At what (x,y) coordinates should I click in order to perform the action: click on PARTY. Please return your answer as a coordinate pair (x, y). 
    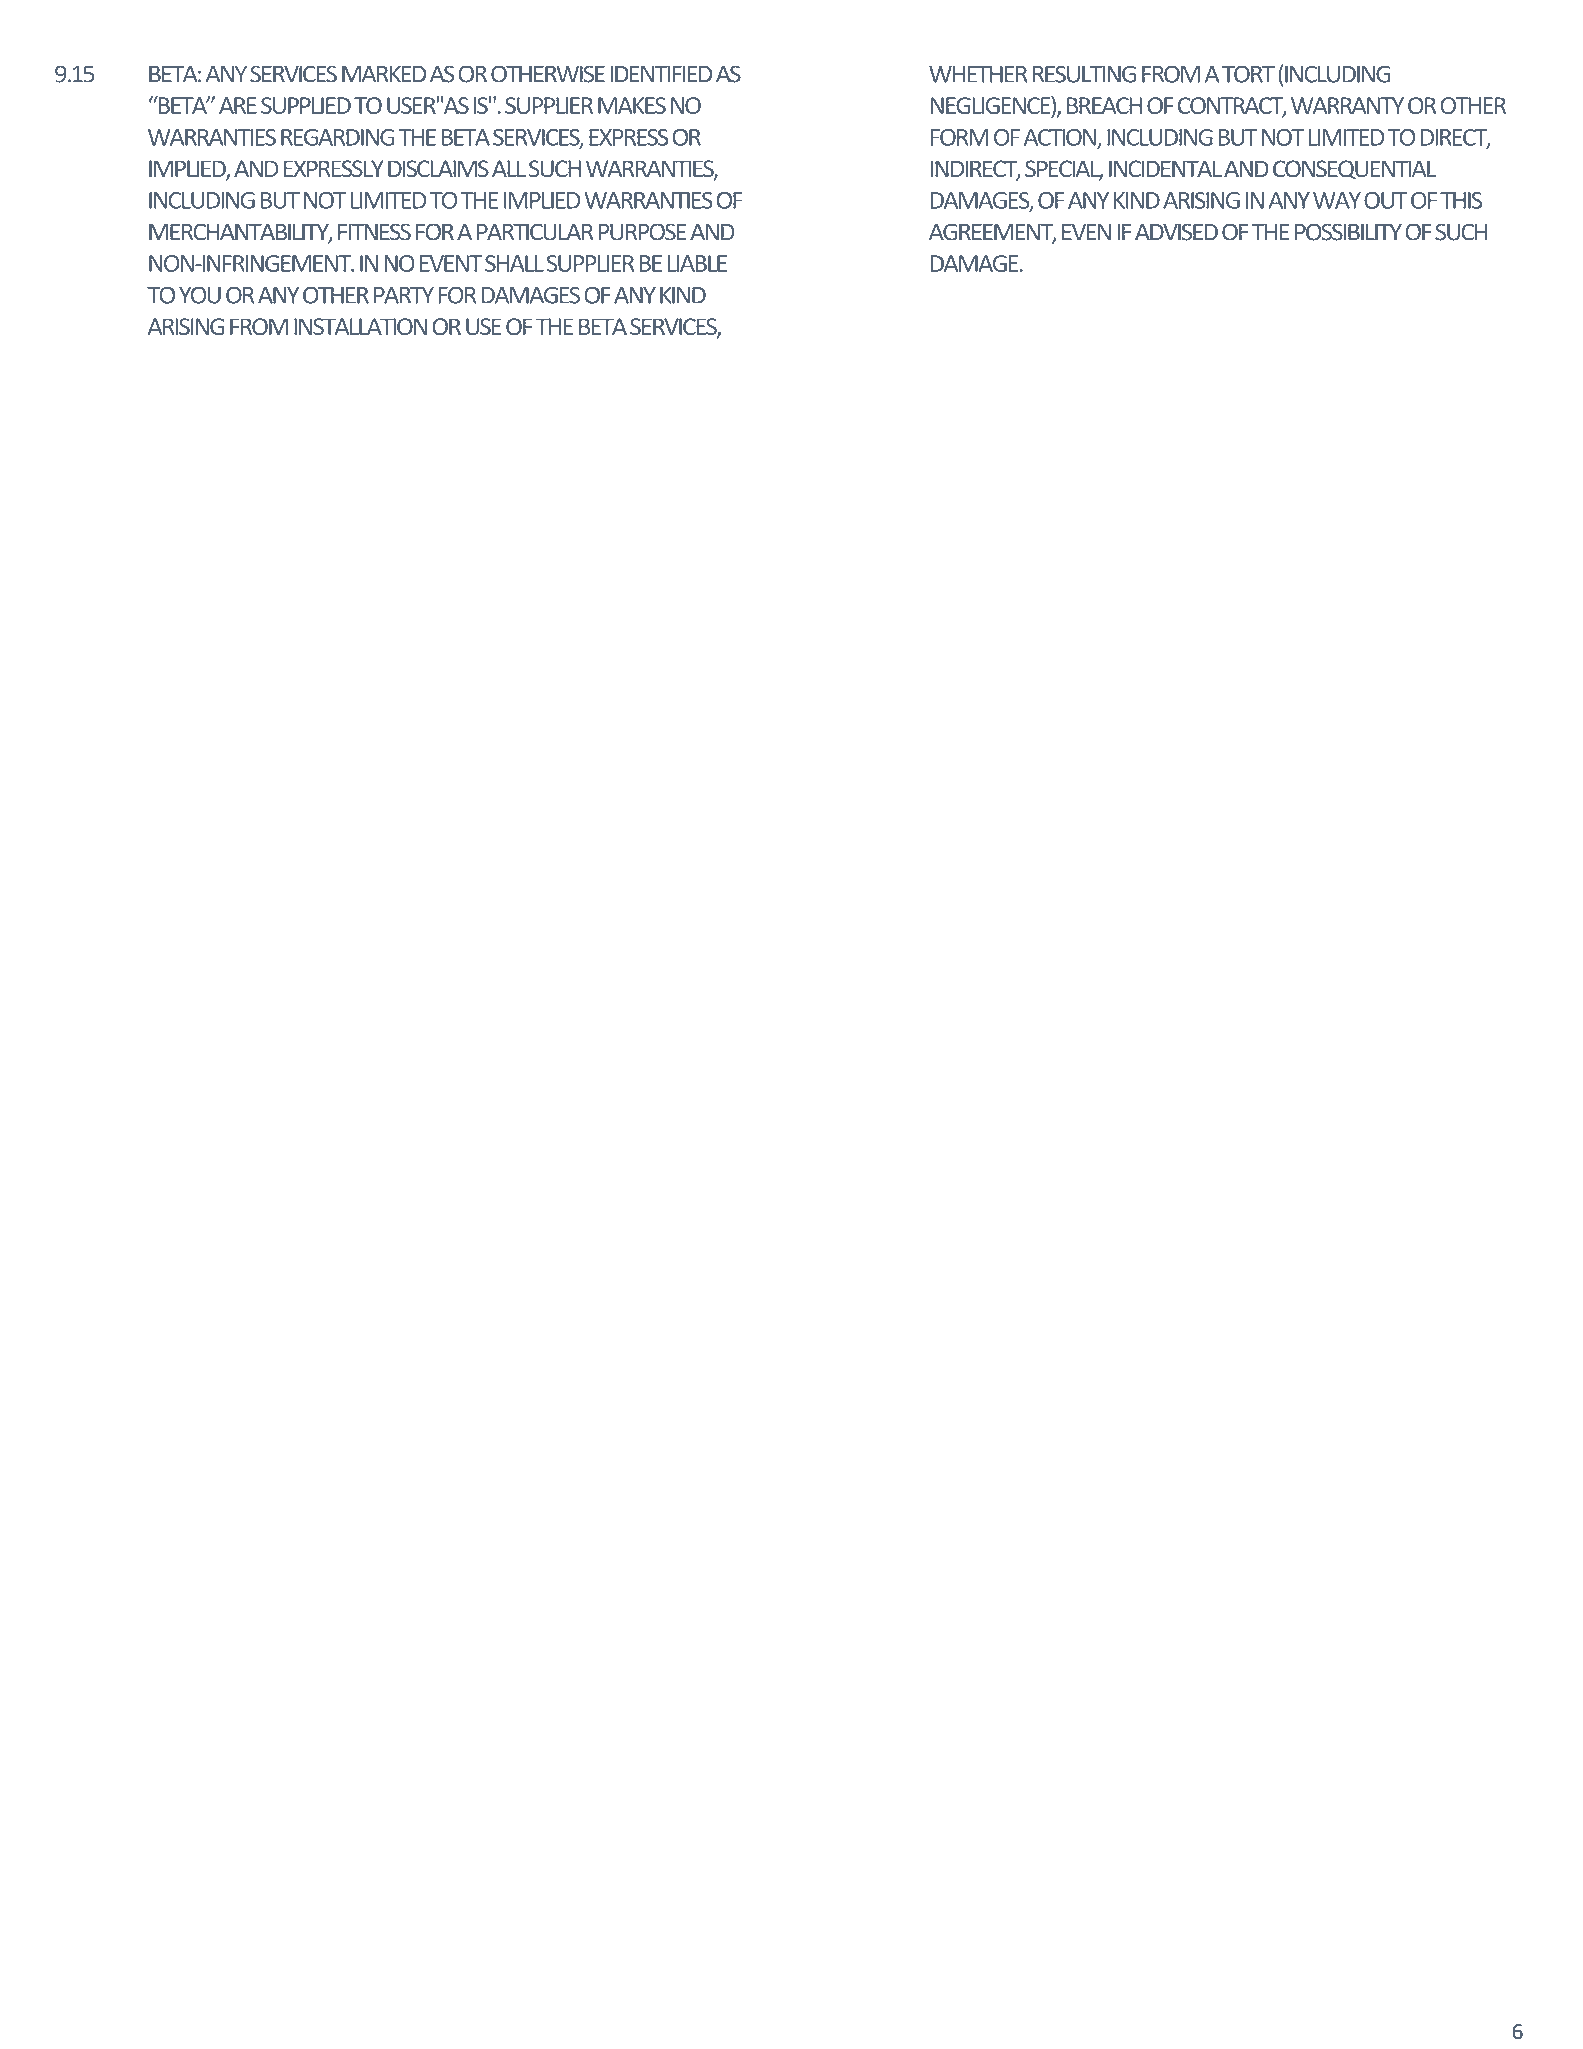
    Looking at the image, I should click on (404, 295).
